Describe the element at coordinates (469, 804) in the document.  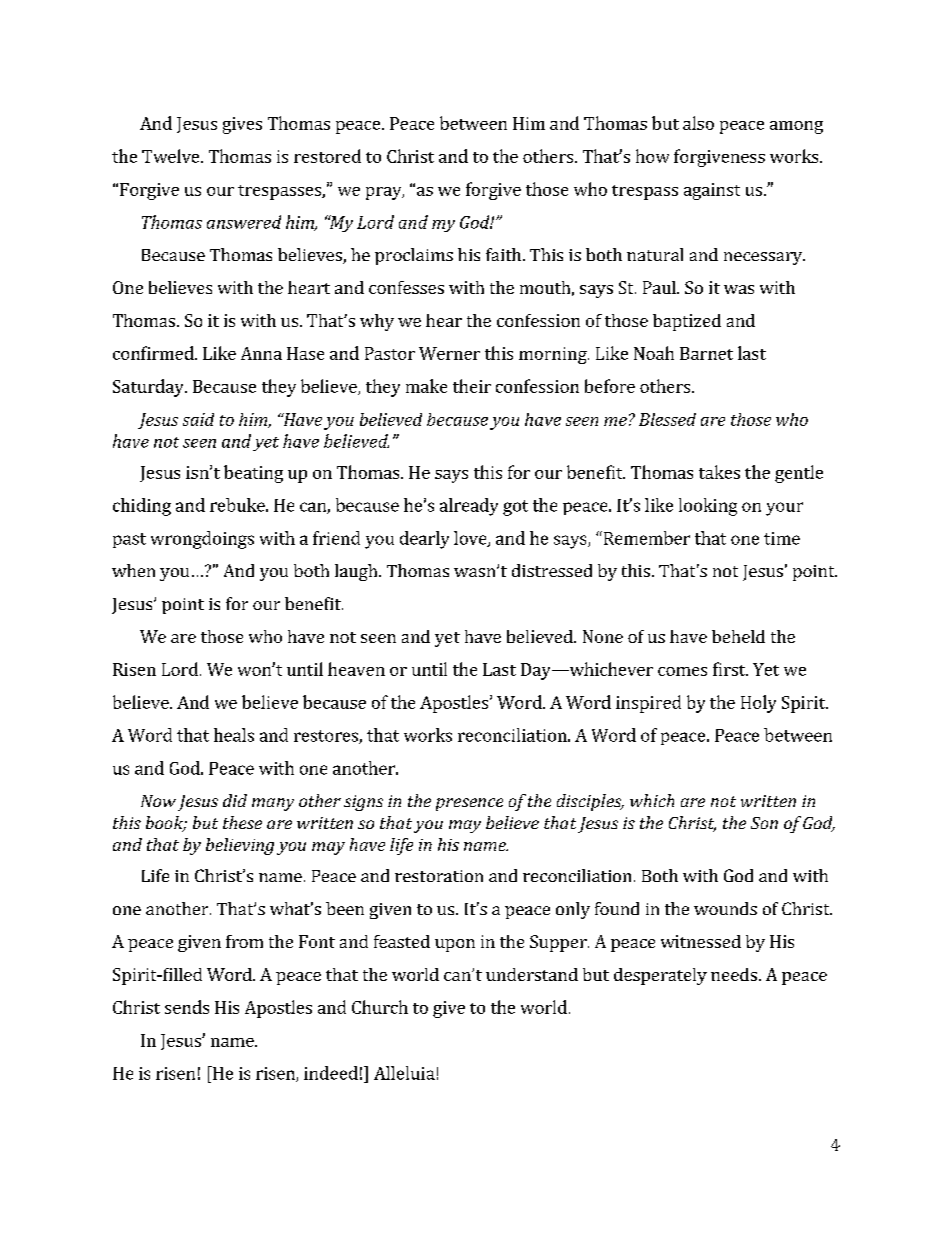
I see `presence` at that location.
